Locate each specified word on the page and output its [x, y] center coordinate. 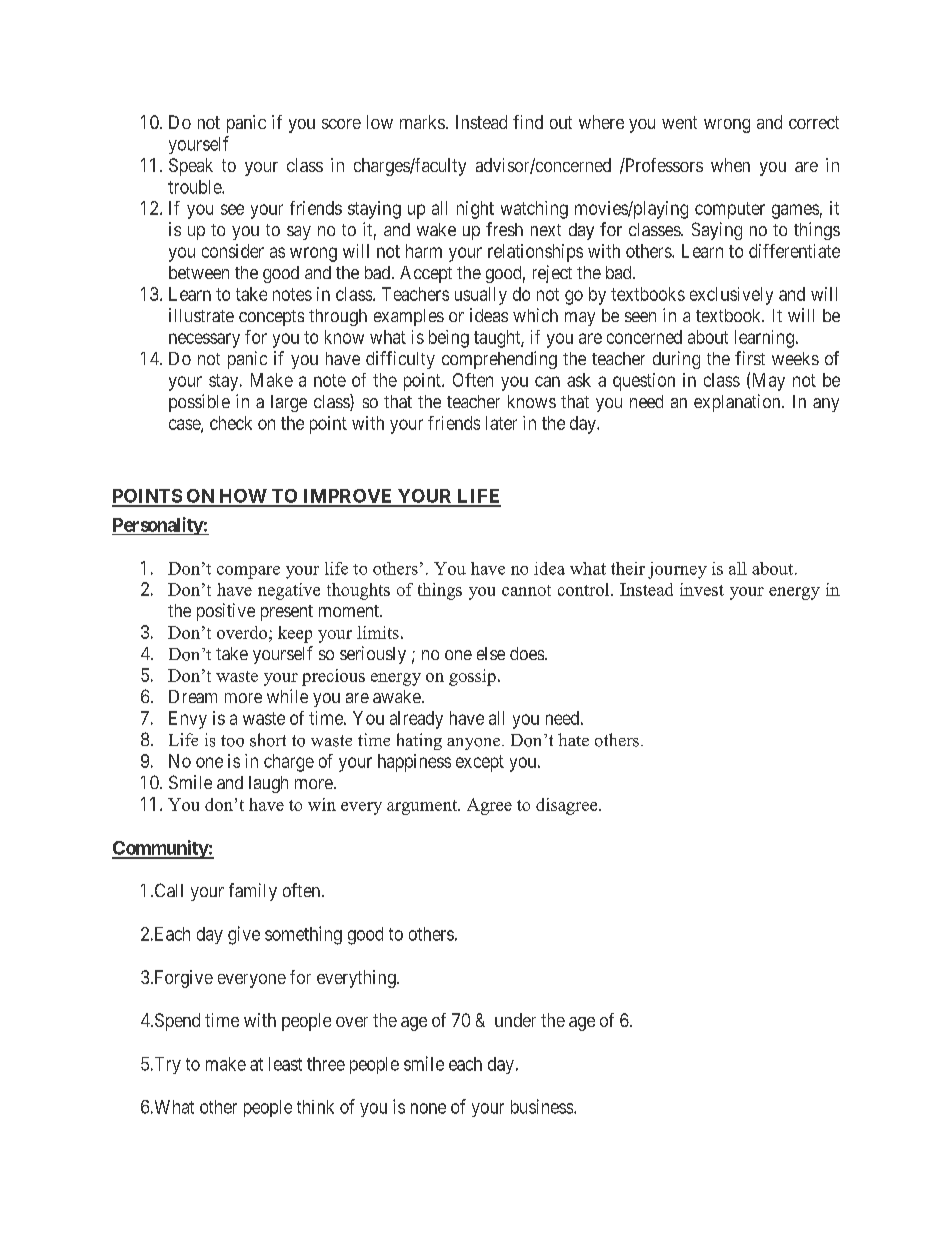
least [285, 1064]
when [730, 165]
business [542, 1106]
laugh [268, 784]
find [528, 122]
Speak [191, 167]
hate [573, 739]
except [480, 763]
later [501, 423]
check [231, 423]
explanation [738, 403]
